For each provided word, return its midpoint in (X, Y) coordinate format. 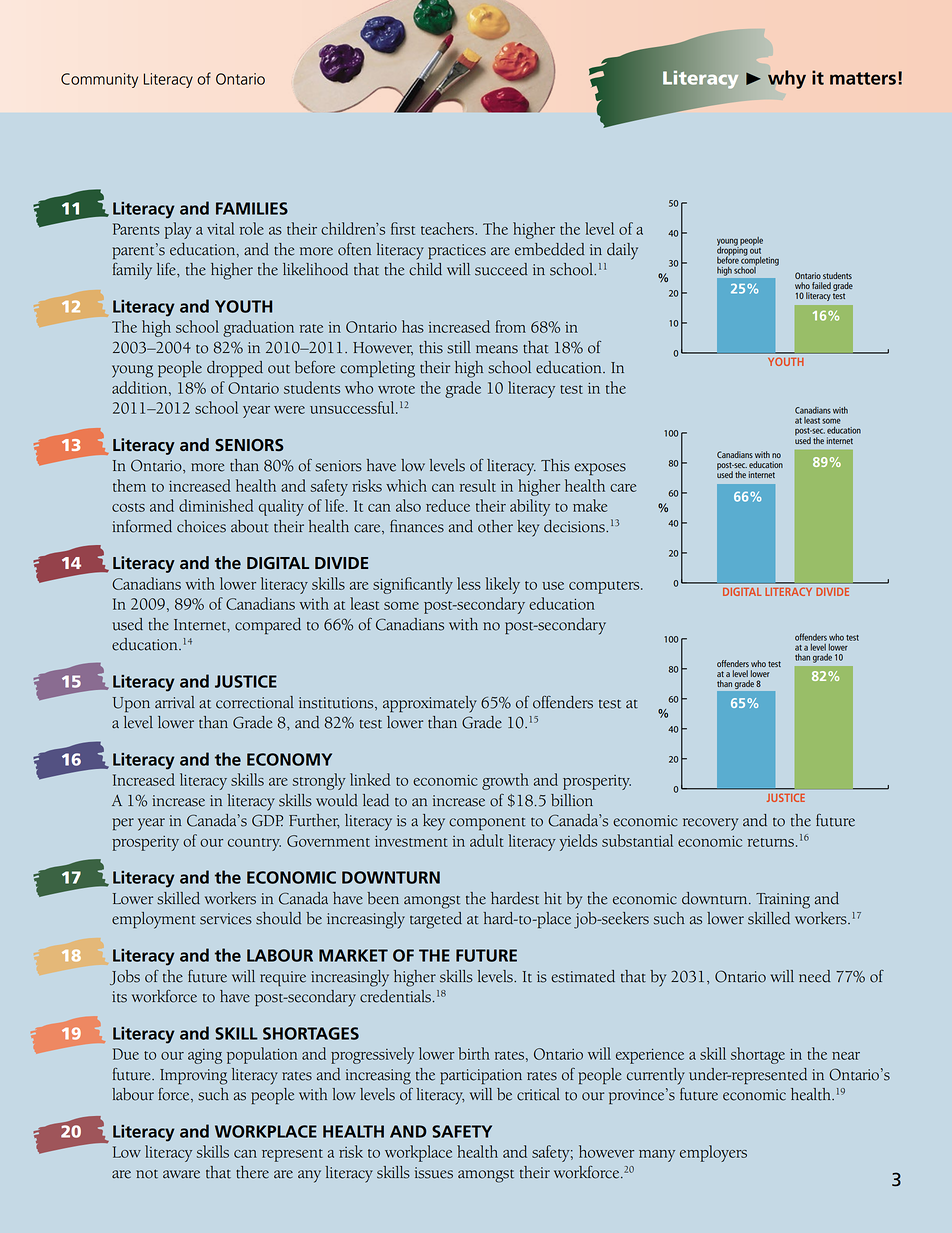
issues (434, 1173)
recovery (710, 824)
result (478, 485)
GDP (267, 820)
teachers (448, 228)
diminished (216, 505)
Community (99, 80)
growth (505, 781)
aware (181, 1174)
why (787, 79)
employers (713, 1153)
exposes (600, 469)
